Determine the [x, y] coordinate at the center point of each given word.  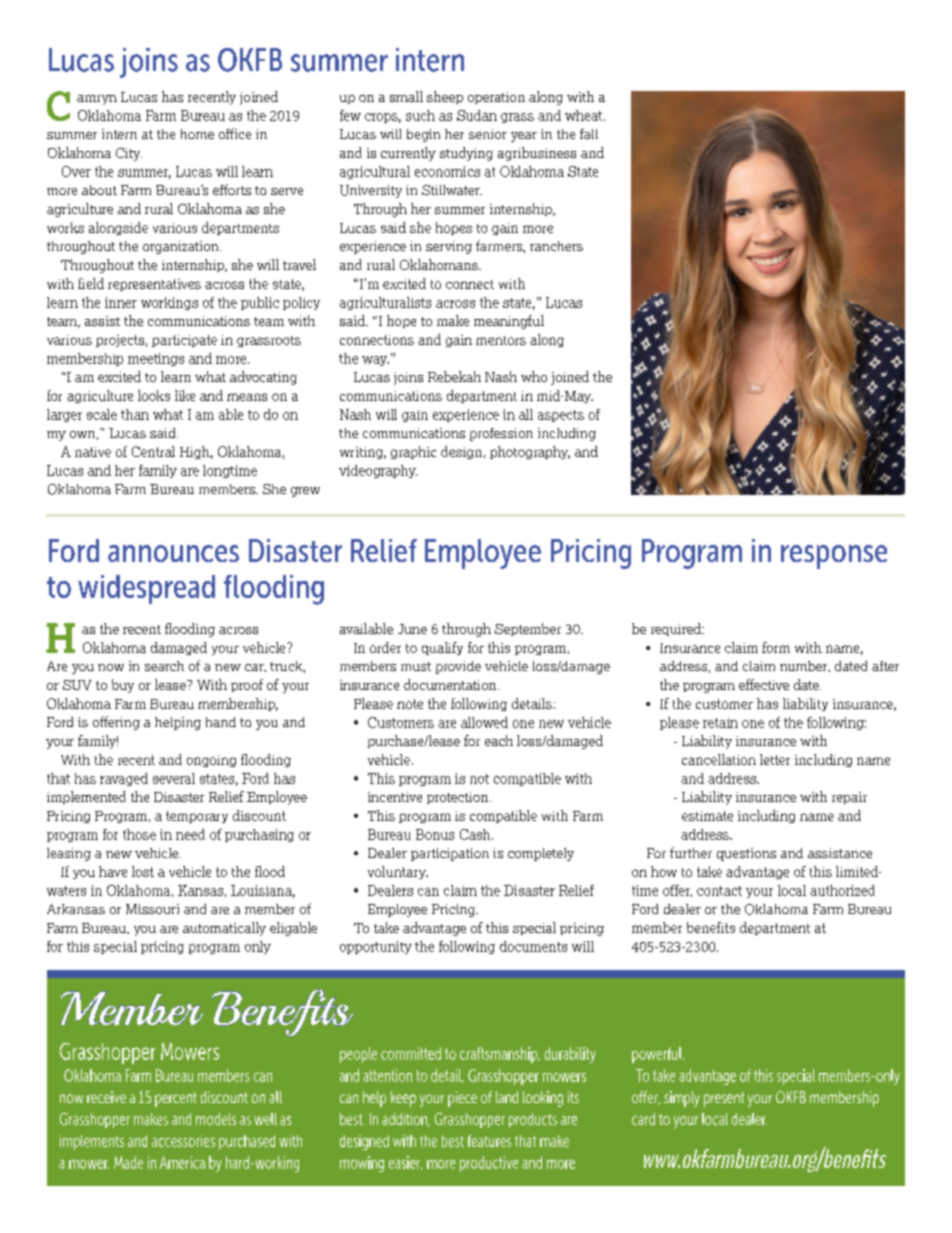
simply [682, 1099]
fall [589, 134]
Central [153, 451]
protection [459, 798]
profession [501, 434]
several [174, 778]
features [489, 1141]
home [197, 134]
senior [488, 134]
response [834, 557]
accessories [183, 1141]
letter [775, 759]
